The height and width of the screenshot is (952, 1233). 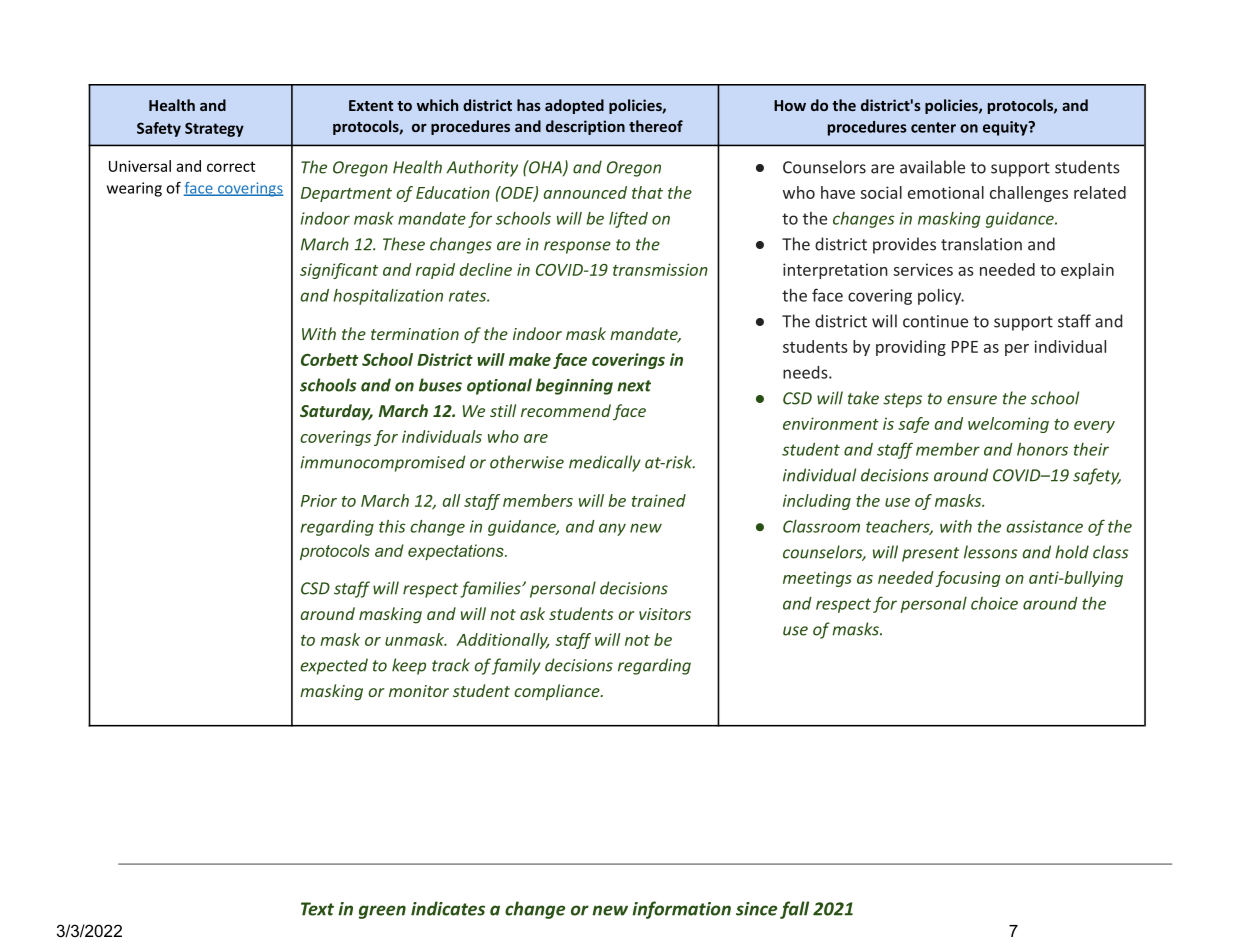 I want to click on Strategy, so click(x=214, y=129).
